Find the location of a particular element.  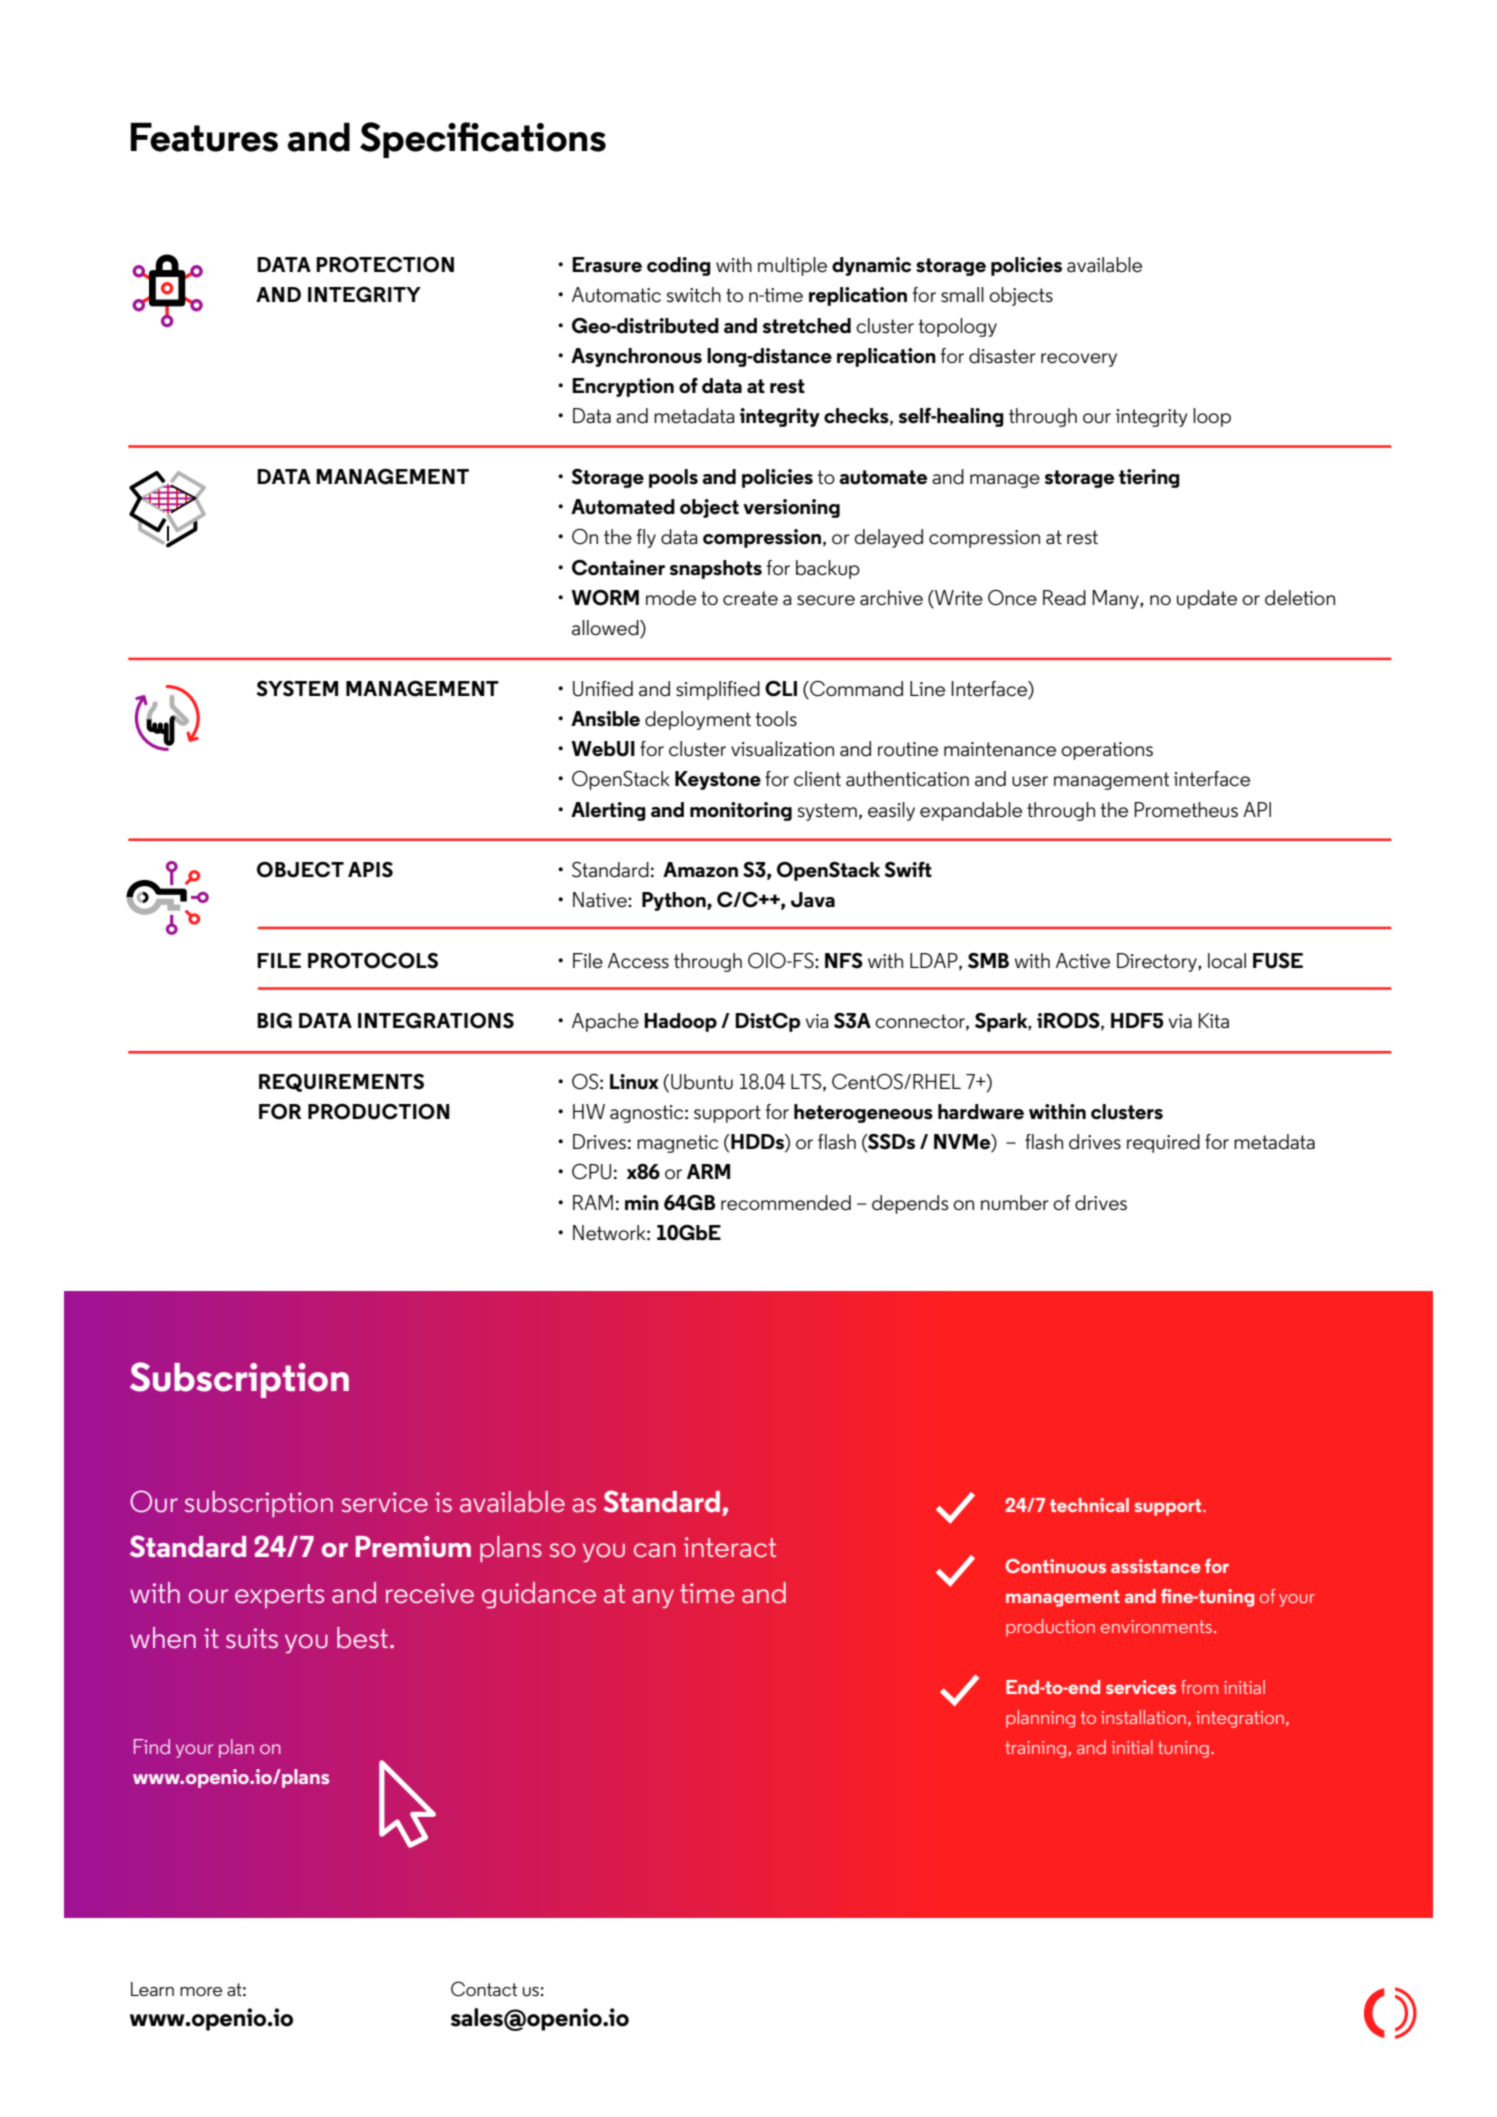

Directory is located at coordinates (1158, 962).
